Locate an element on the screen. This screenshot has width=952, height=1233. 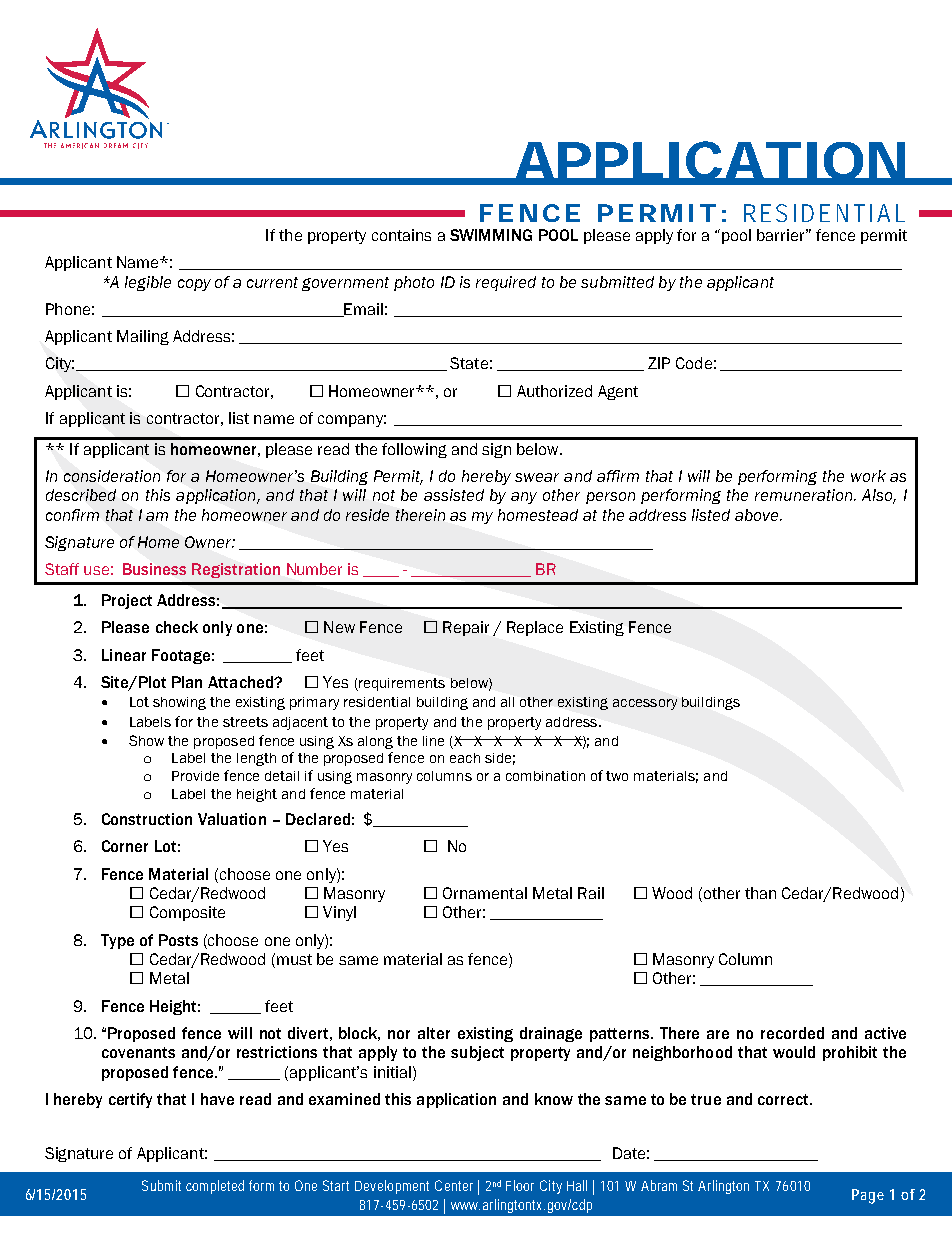
legible is located at coordinates (148, 283).
